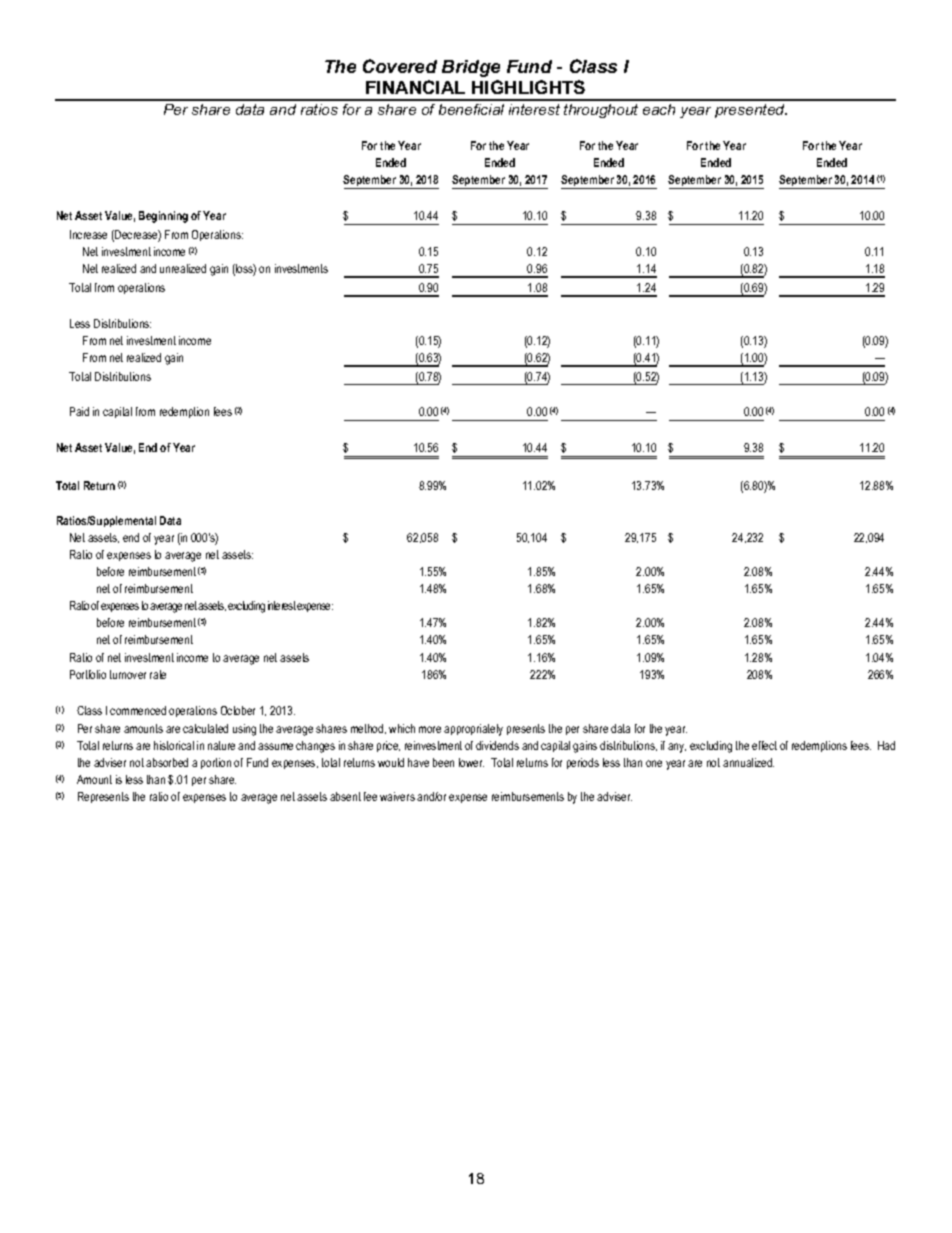 Image resolution: width=952 pixels, height=1233 pixels. I want to click on HIGHLIGHTS, so click(528, 87).
